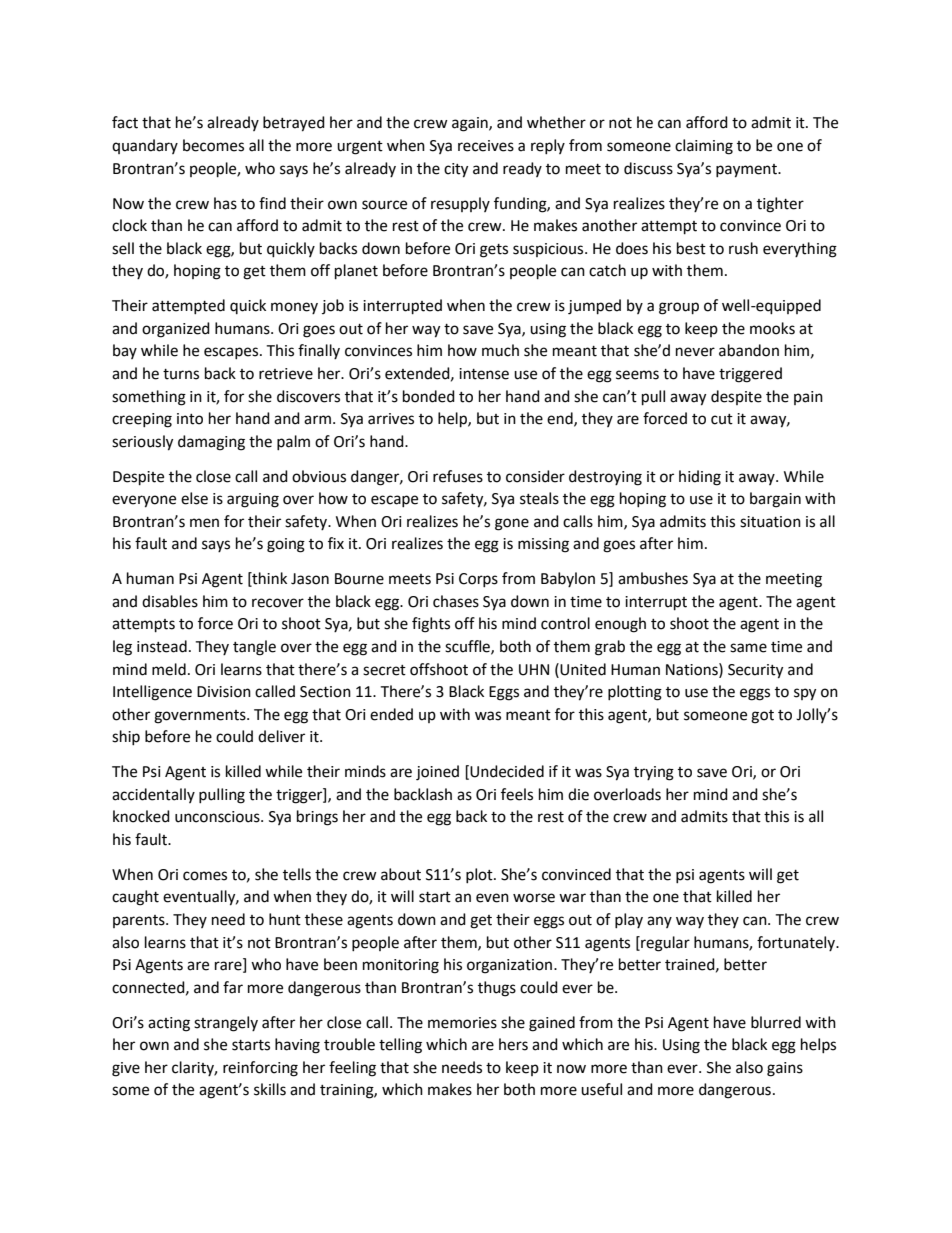 This screenshot has height=1233, width=952. Describe the element at coordinates (700, 478) in the screenshot. I see `hiding` at that location.
